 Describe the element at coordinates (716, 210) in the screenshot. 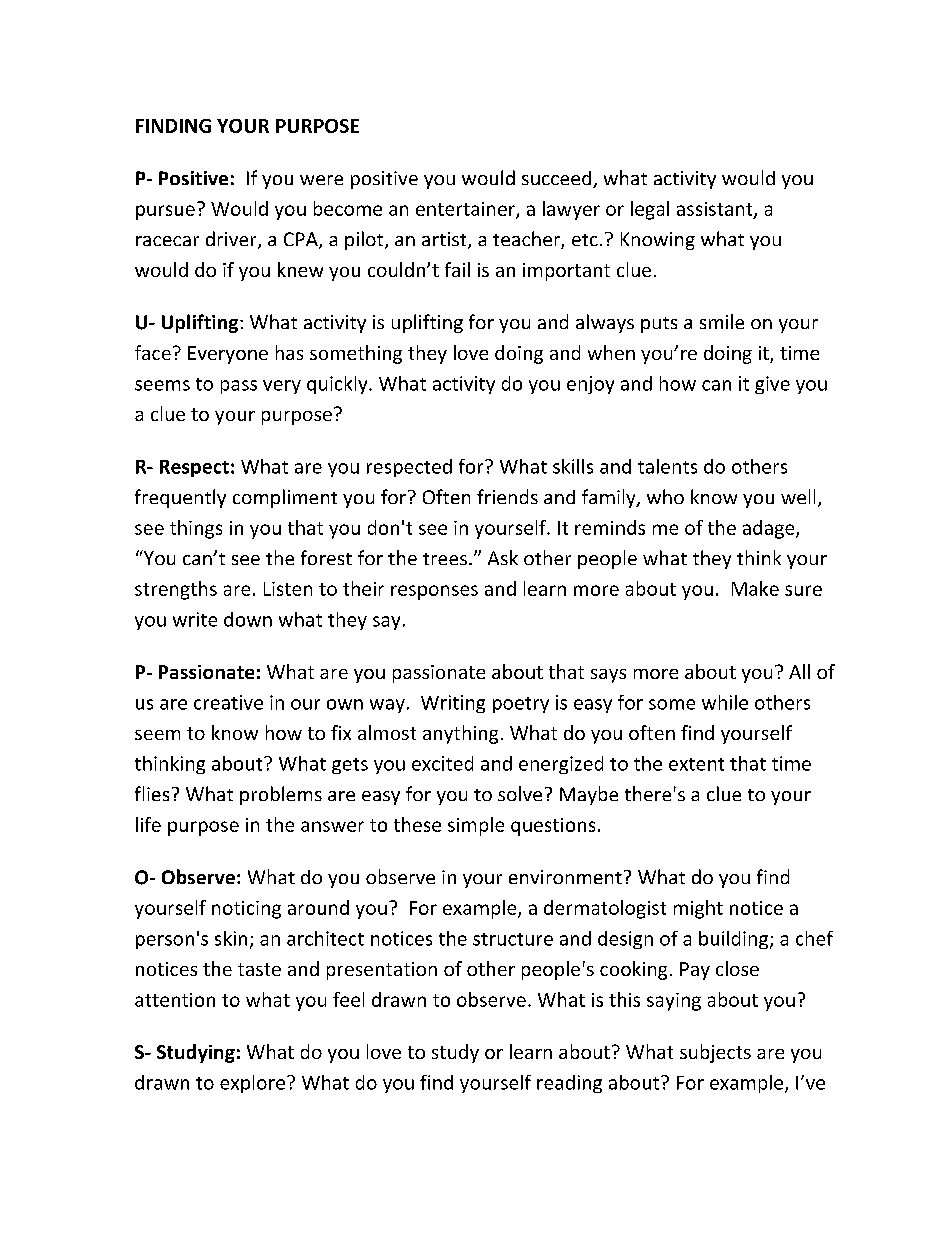

I see `assistant` at that location.
